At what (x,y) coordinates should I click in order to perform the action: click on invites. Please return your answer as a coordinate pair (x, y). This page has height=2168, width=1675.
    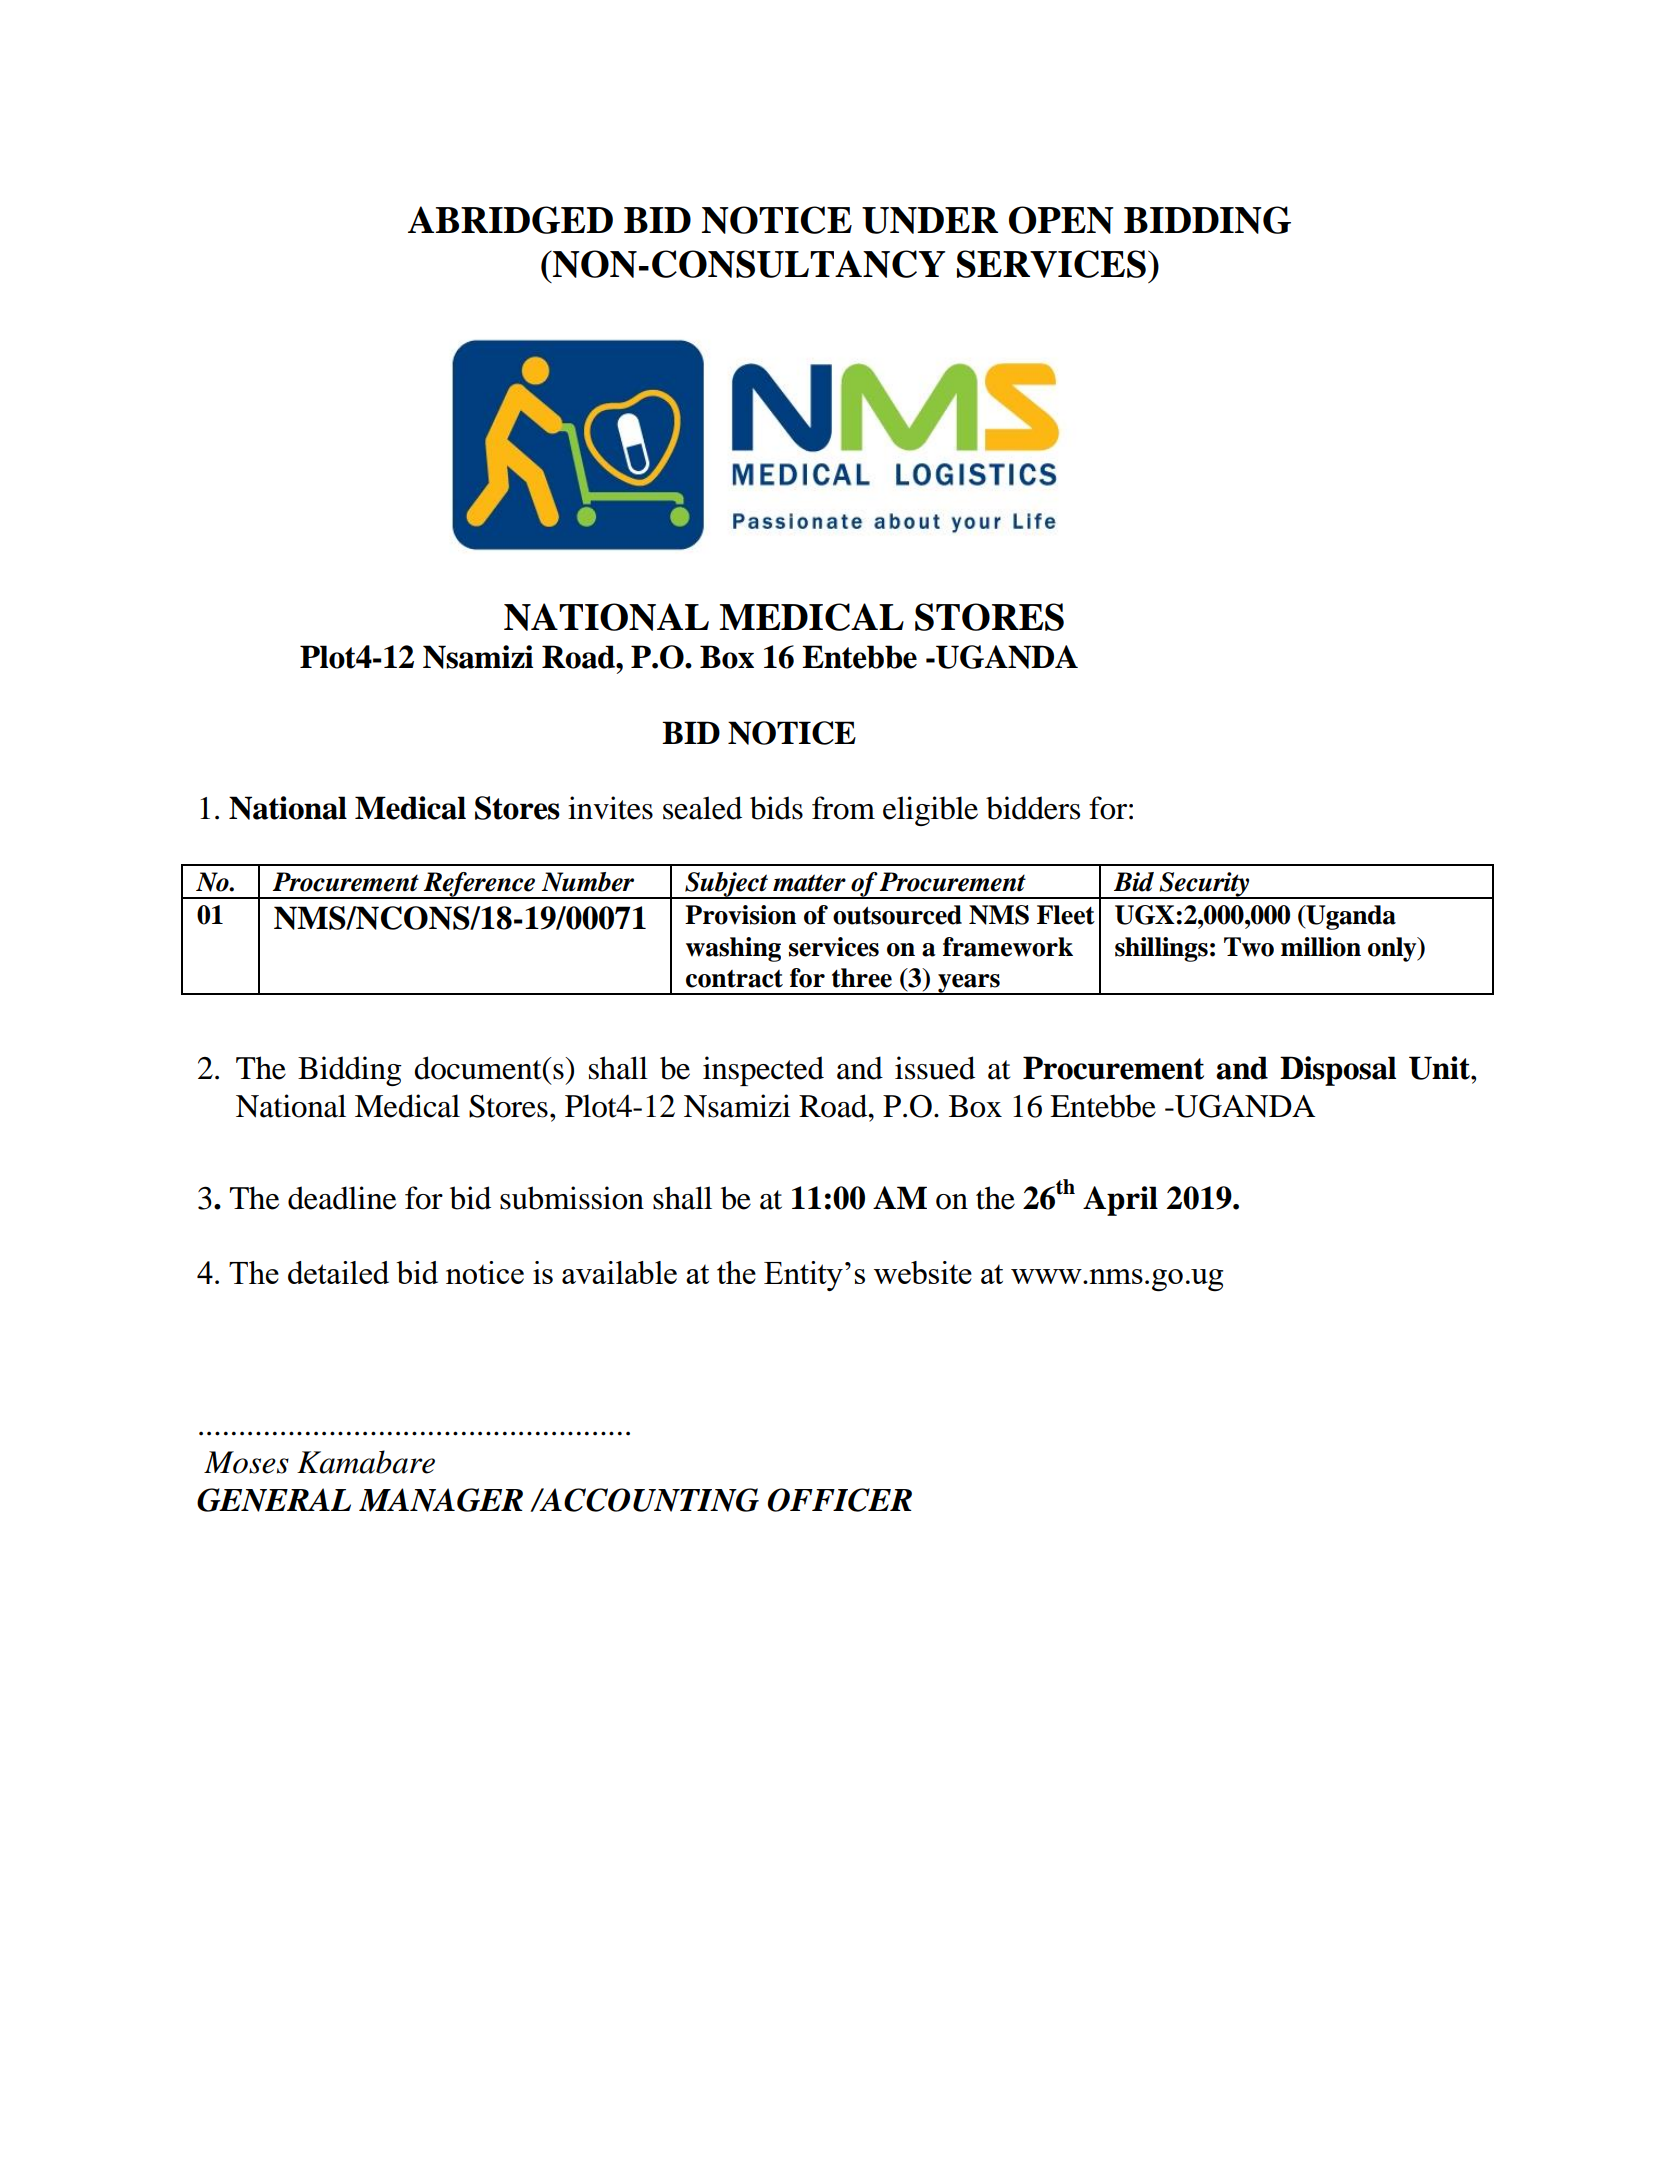
    Looking at the image, I should click on (610, 808).
